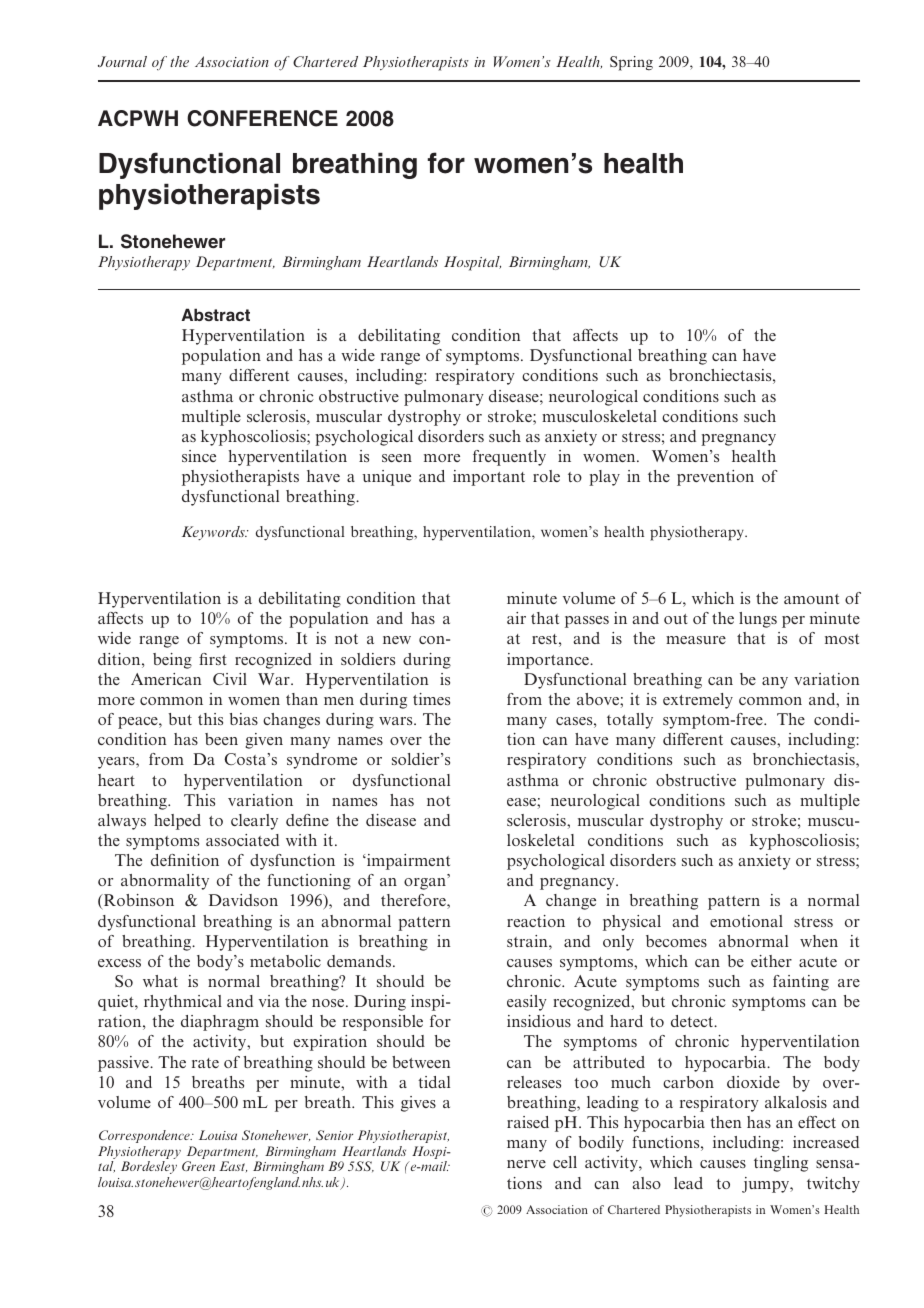  What do you see at coordinates (549, 661) in the screenshot?
I see `importance` at bounding box center [549, 661].
